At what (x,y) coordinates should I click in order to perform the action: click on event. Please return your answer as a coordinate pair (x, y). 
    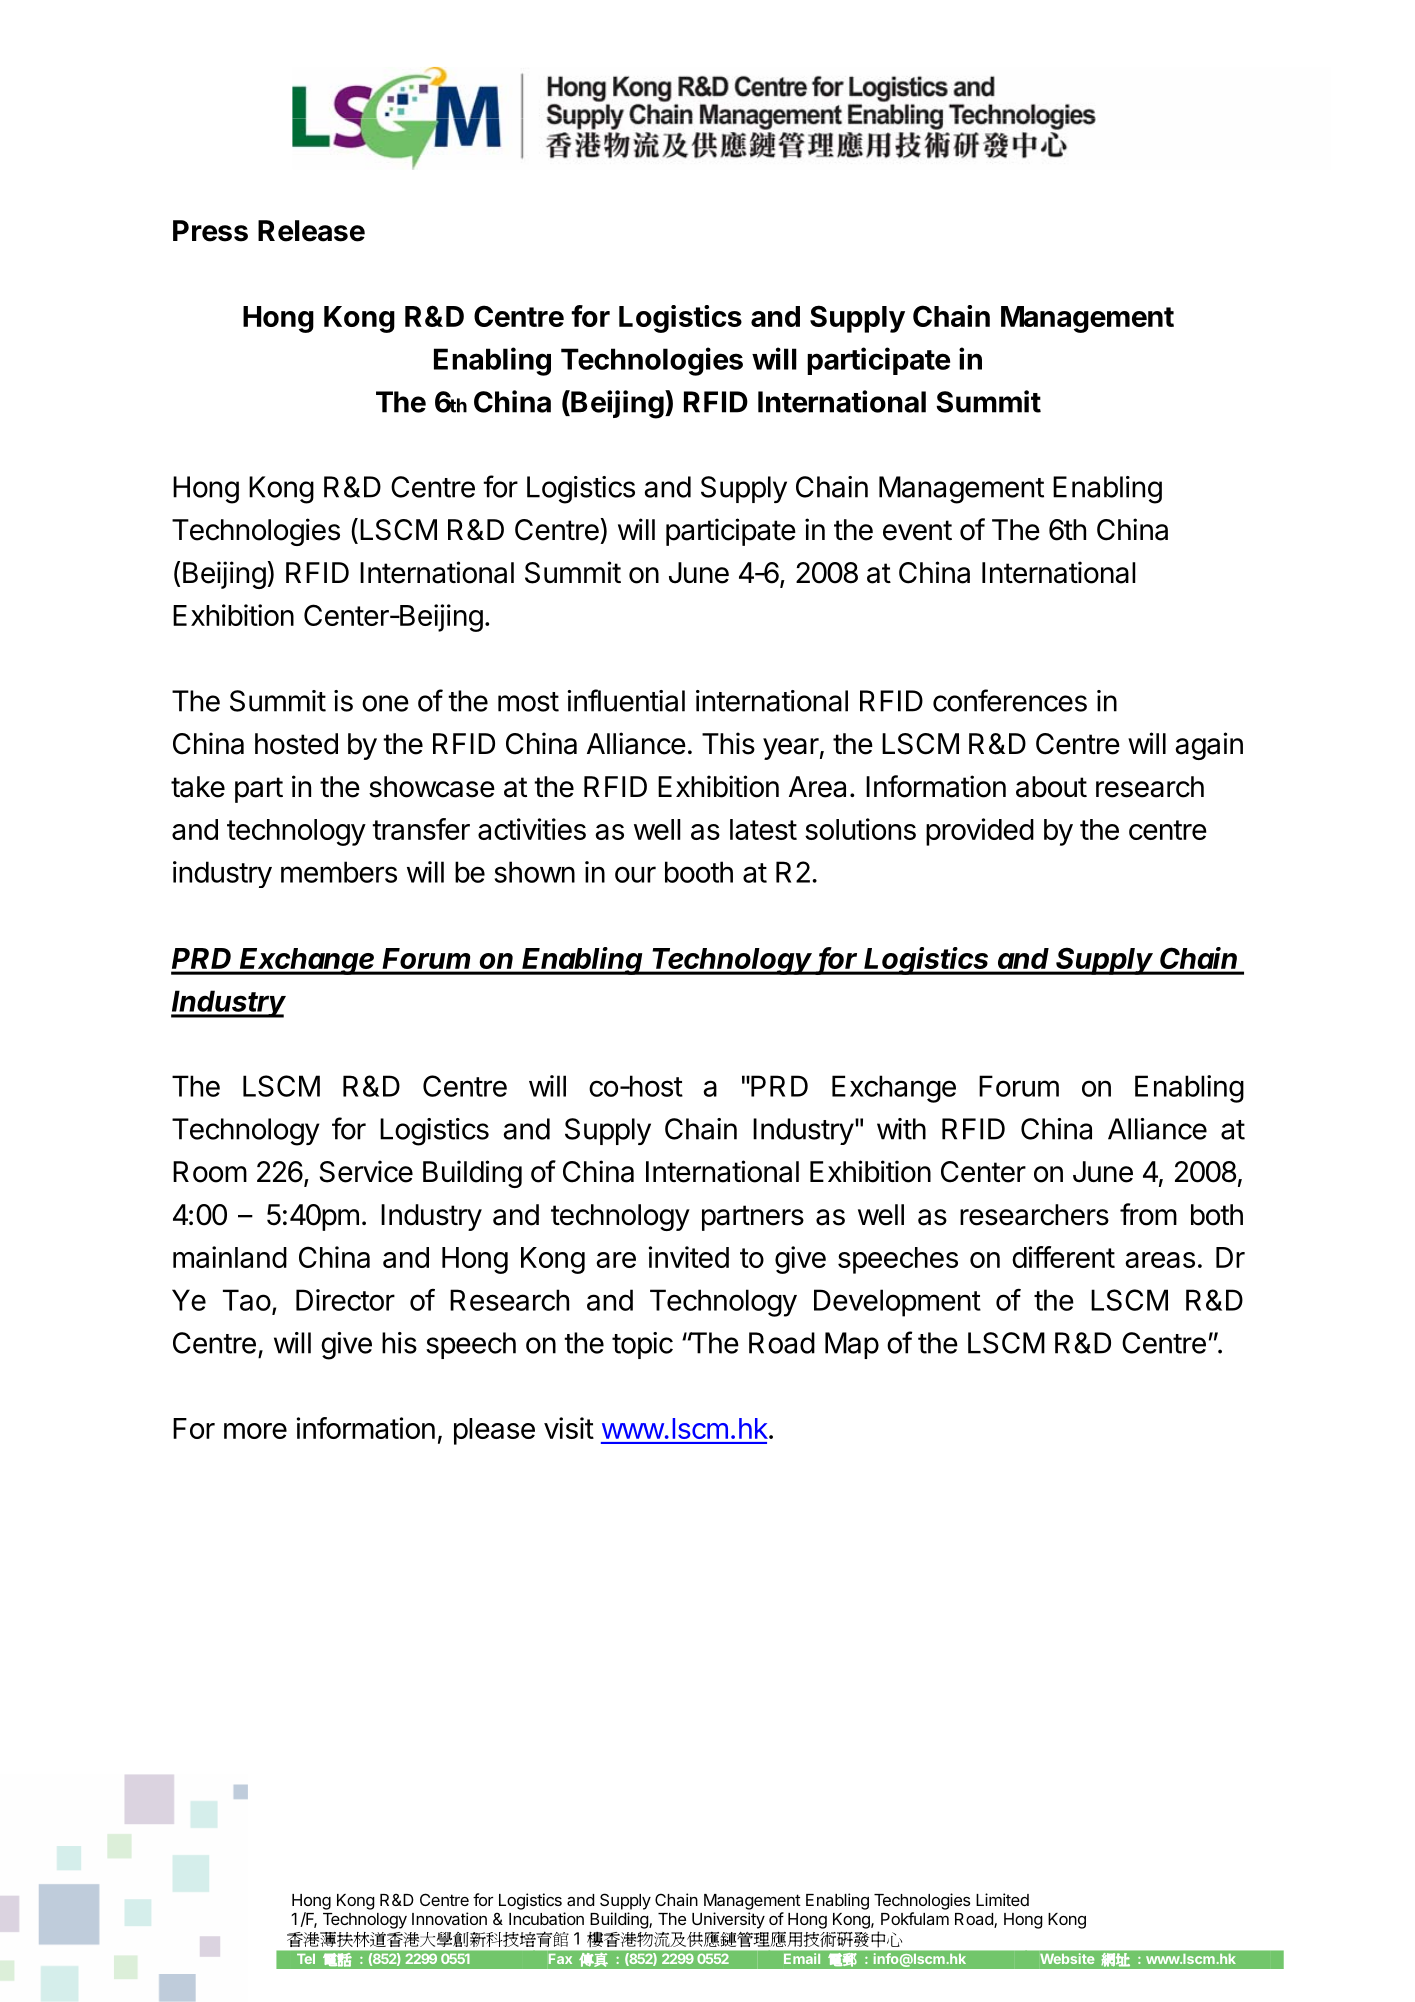
    Looking at the image, I should click on (917, 530).
